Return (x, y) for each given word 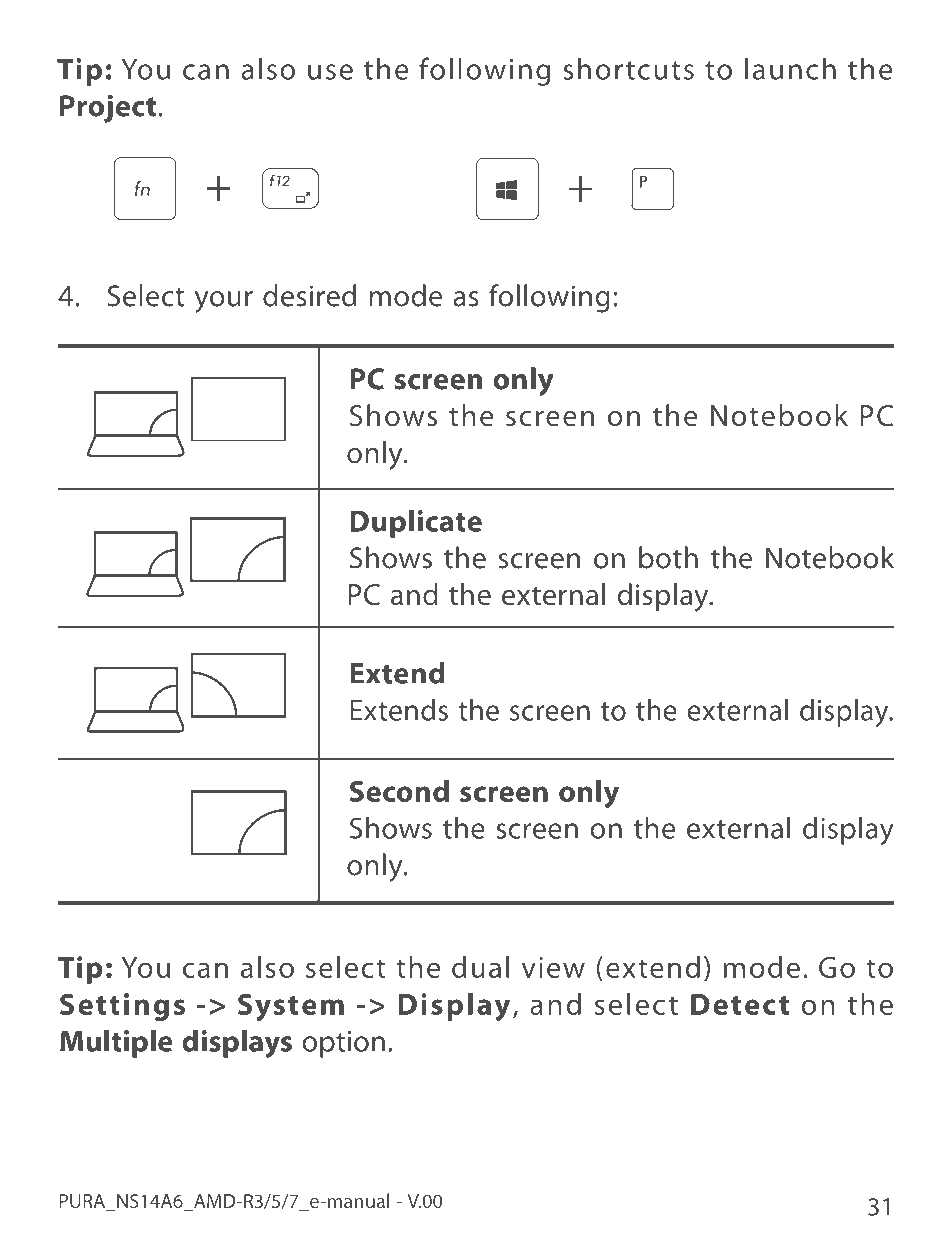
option (343, 1044)
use (330, 72)
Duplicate (416, 523)
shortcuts (628, 68)
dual (480, 967)
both (668, 557)
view (553, 967)
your (224, 302)
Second (399, 791)
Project (108, 109)
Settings (122, 1007)
